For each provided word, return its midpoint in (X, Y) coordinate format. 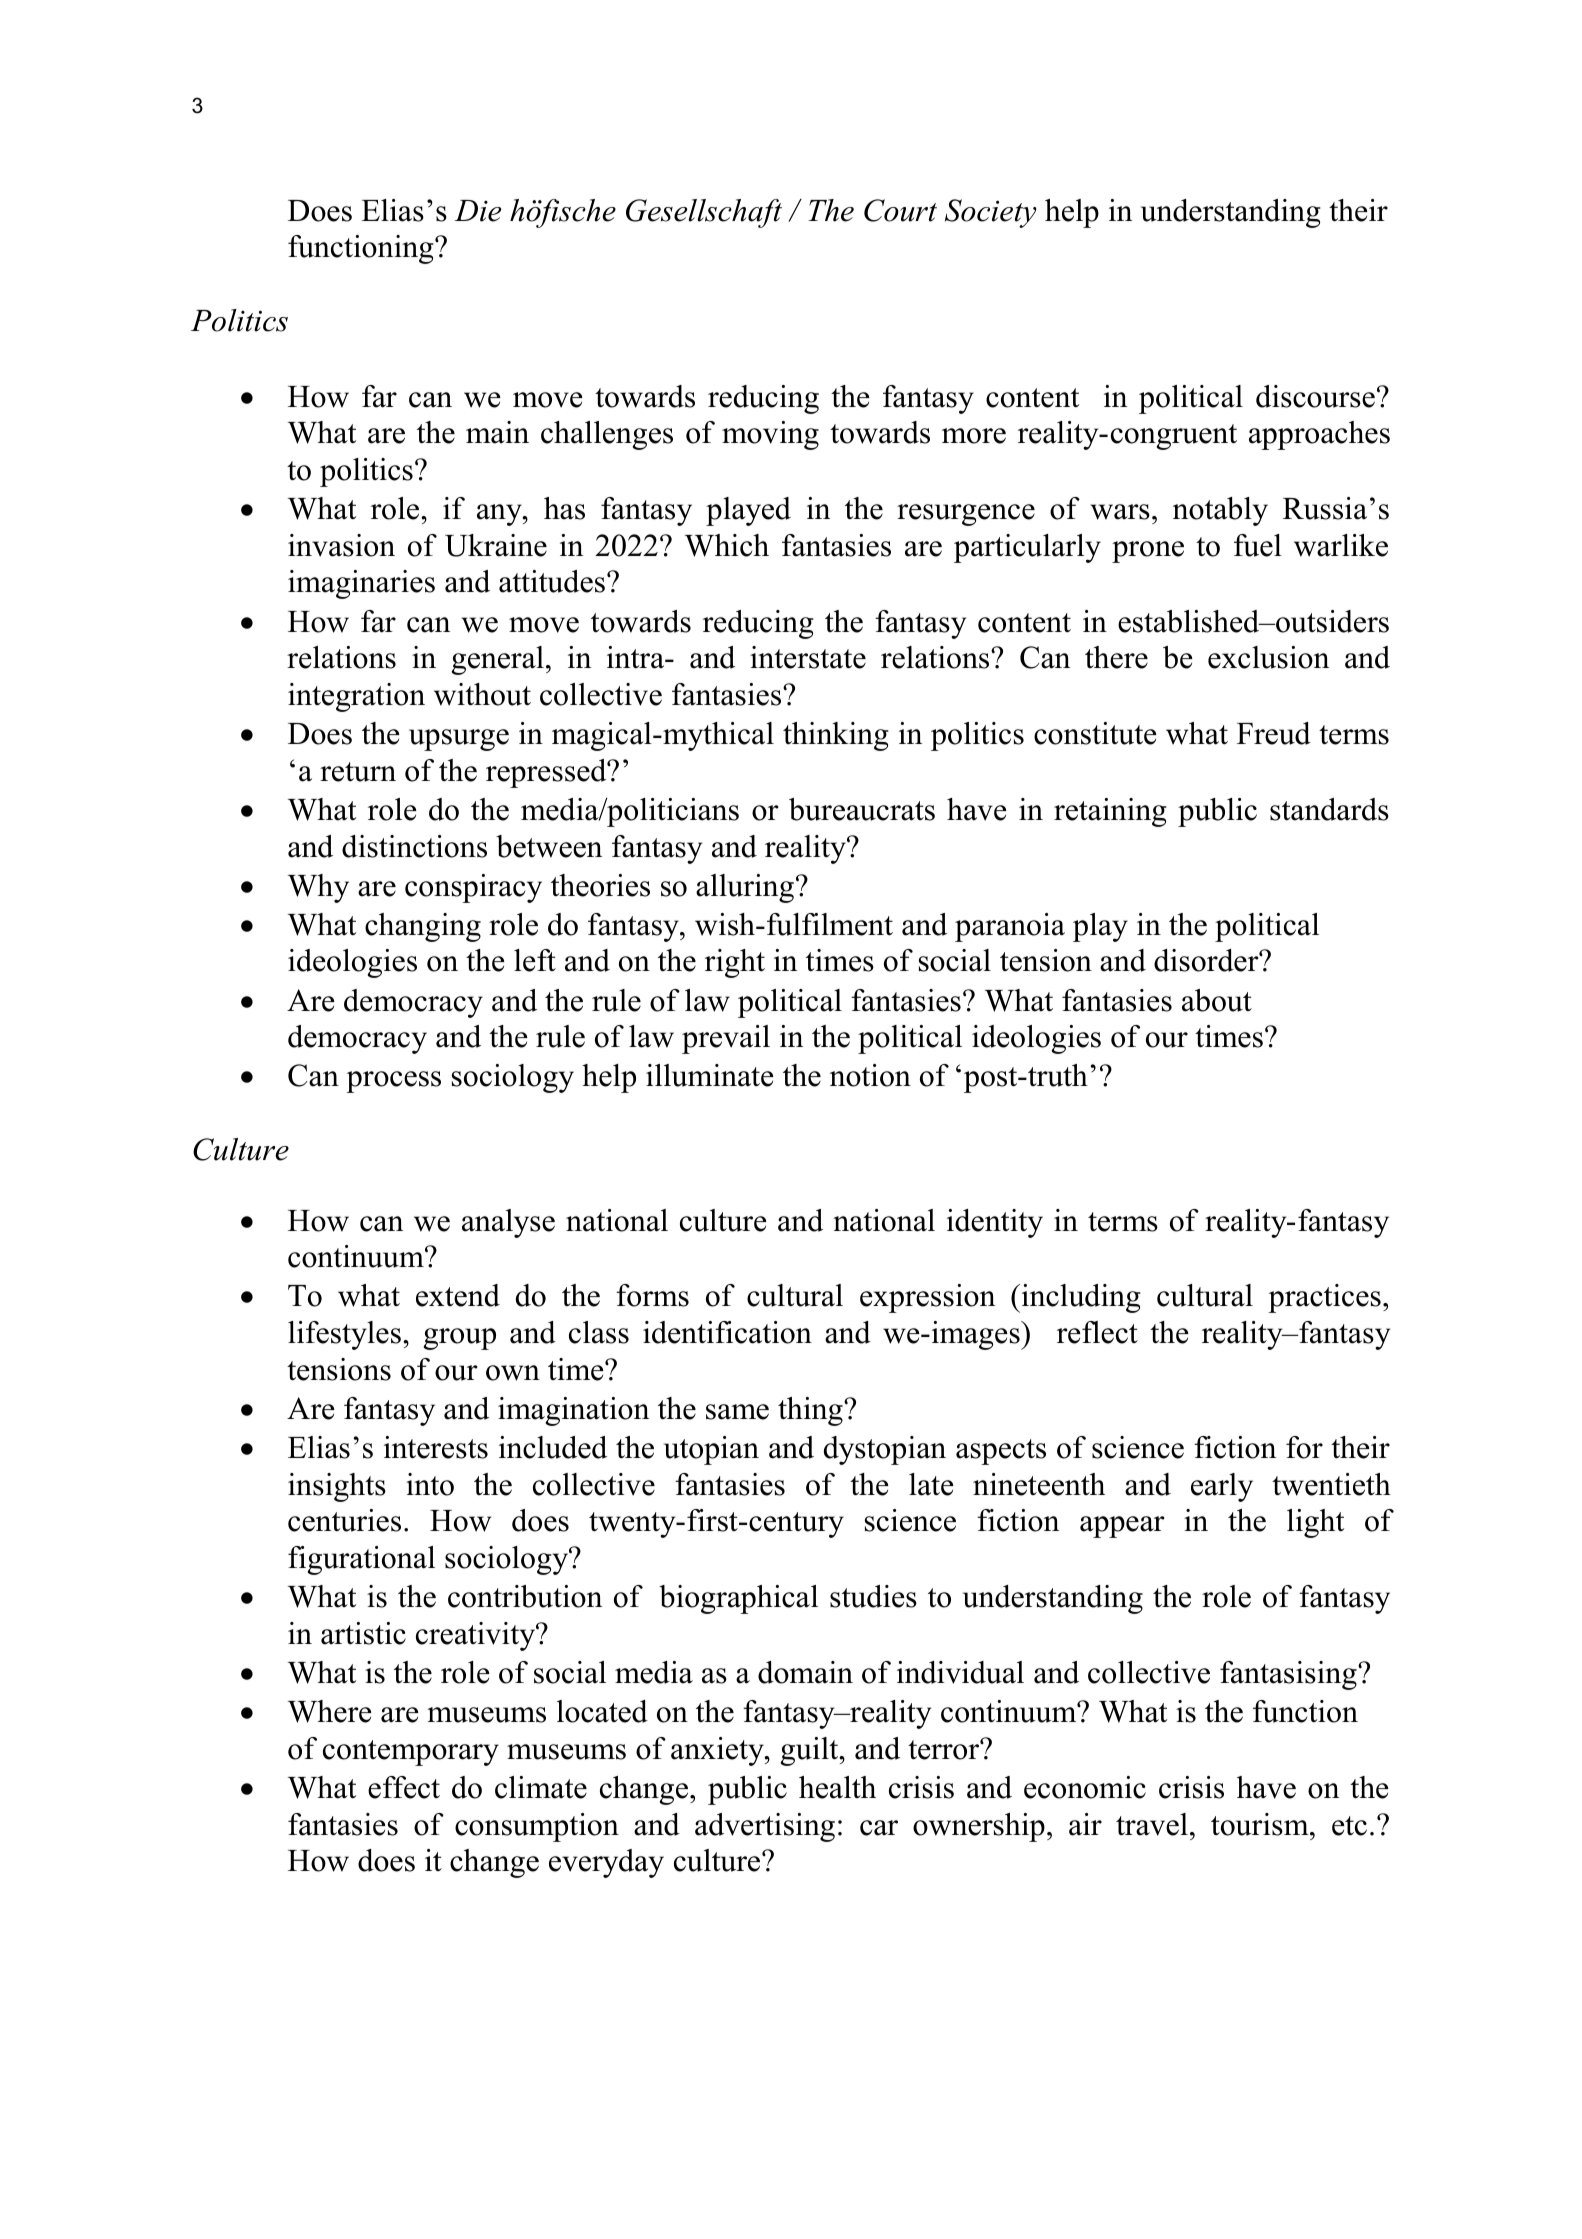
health (837, 1787)
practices (1324, 1298)
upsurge (459, 740)
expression (927, 1298)
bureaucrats (862, 809)
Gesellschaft (704, 213)
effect (404, 1787)
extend (458, 1295)
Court (900, 210)
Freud (1274, 733)
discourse (1315, 396)
